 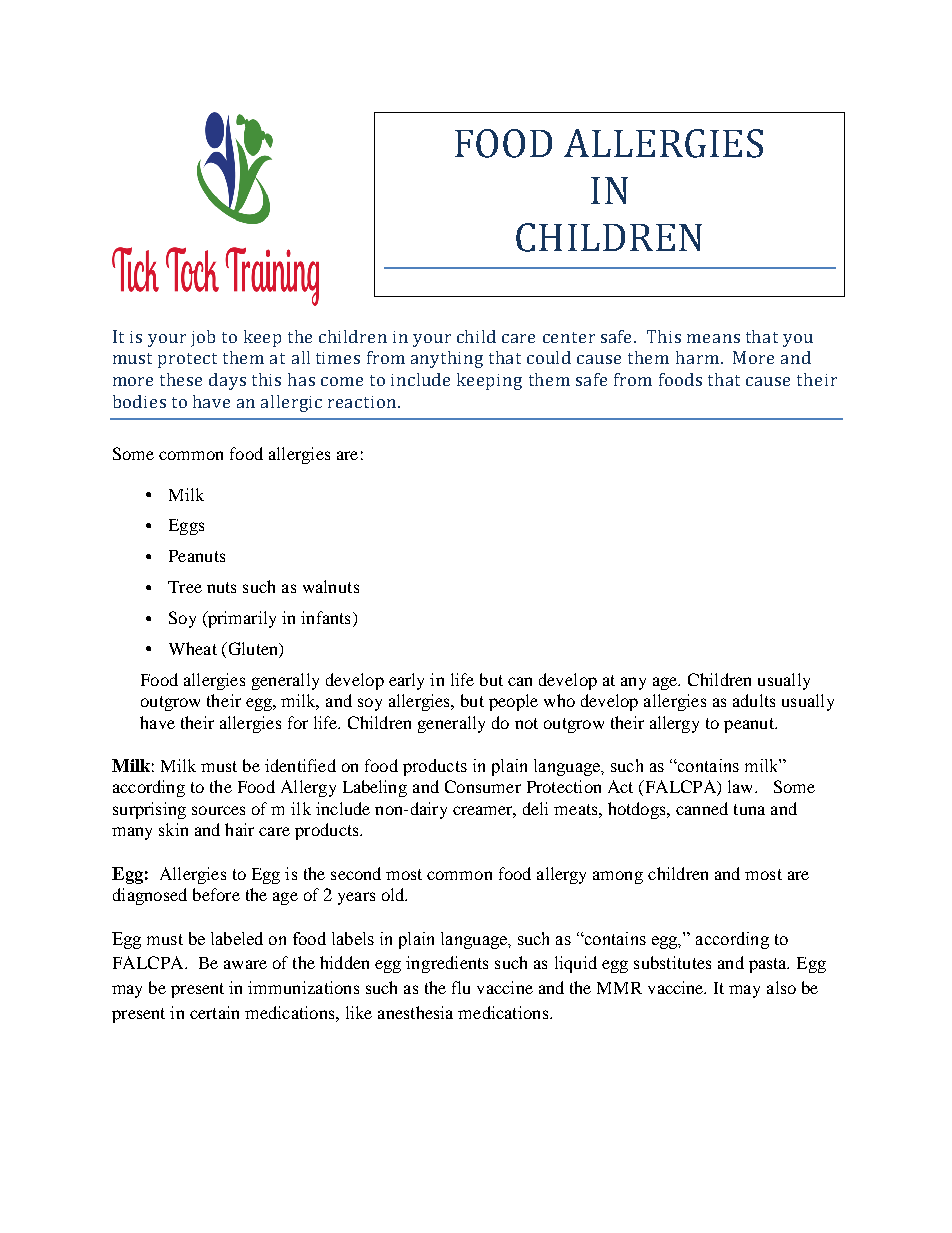 What do you see at coordinates (406, 681) in the screenshot?
I see `early` at bounding box center [406, 681].
